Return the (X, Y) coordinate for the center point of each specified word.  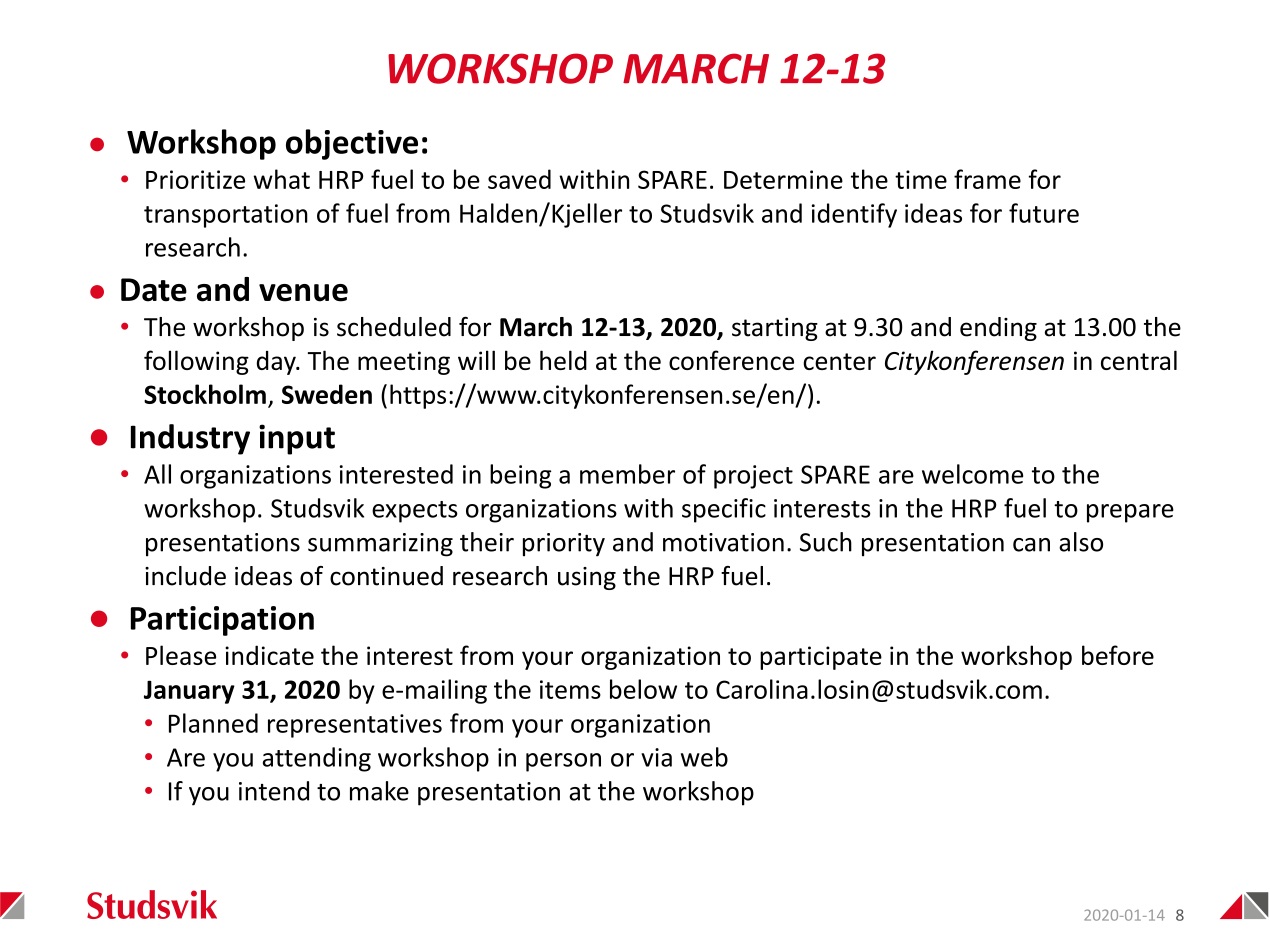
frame (987, 179)
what (281, 179)
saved (519, 179)
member (627, 474)
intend (274, 791)
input (297, 439)
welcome (972, 474)
